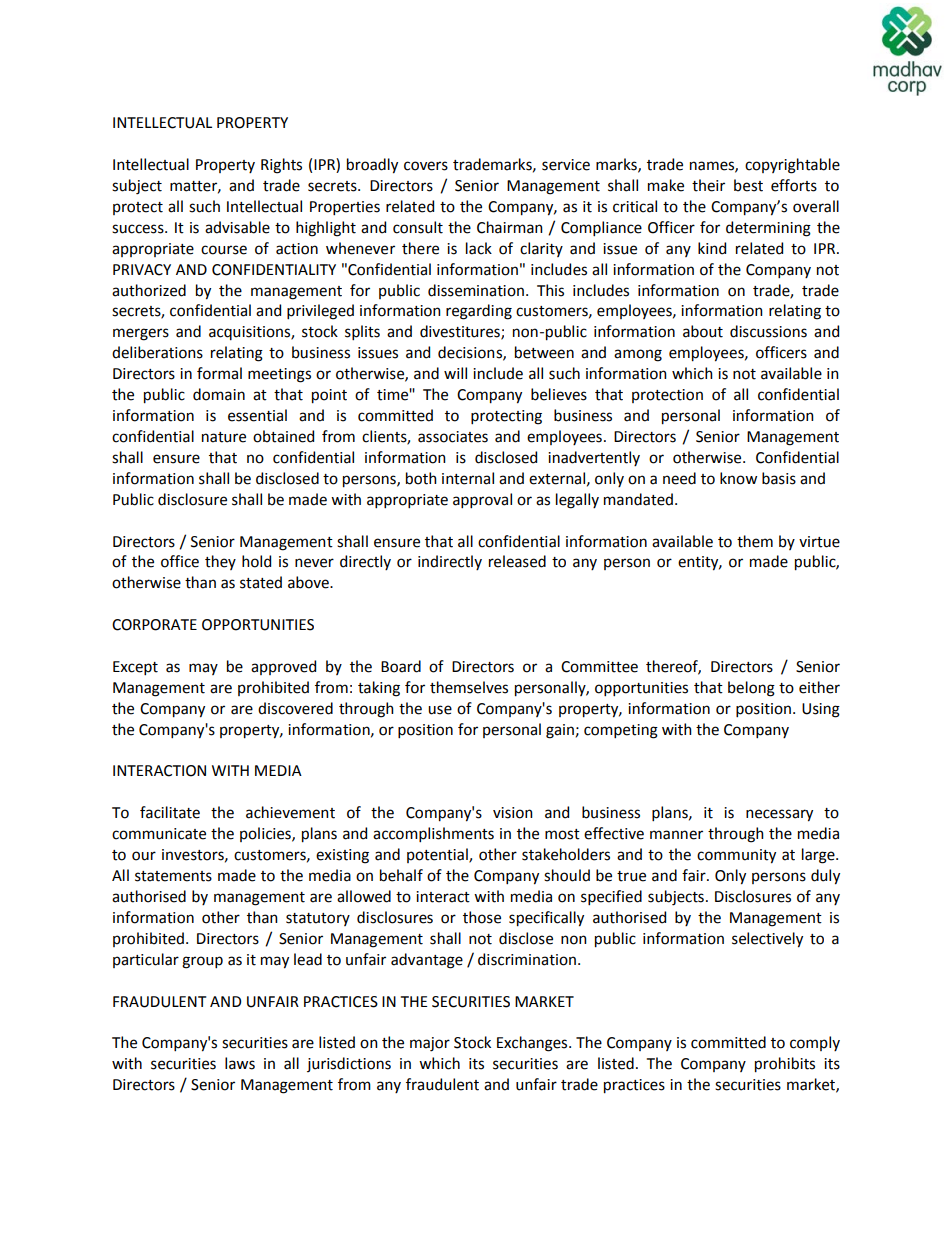 This screenshot has width=952, height=1233. I want to click on use, so click(440, 710).
